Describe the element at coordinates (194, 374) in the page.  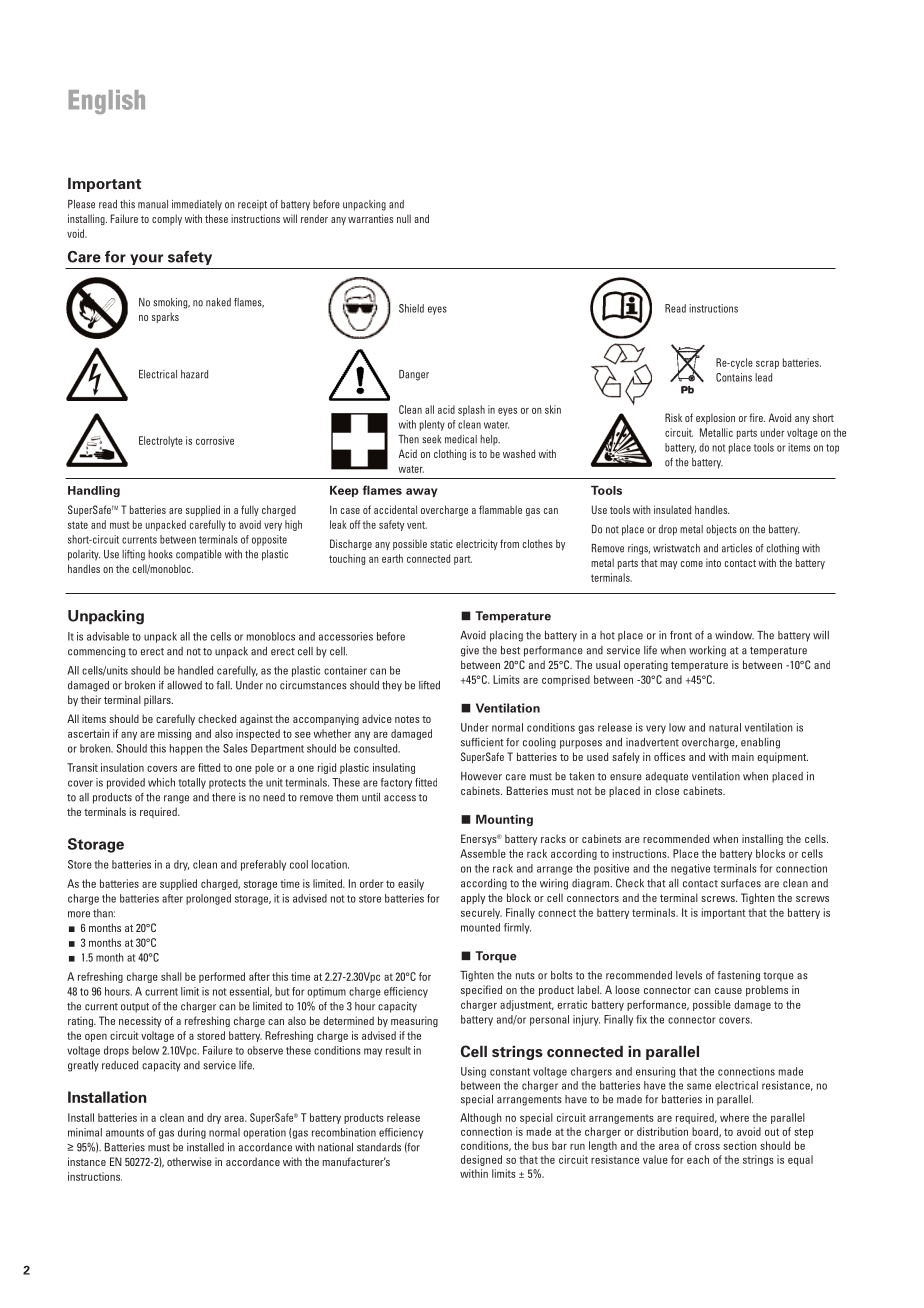
I see `hazard` at that location.
